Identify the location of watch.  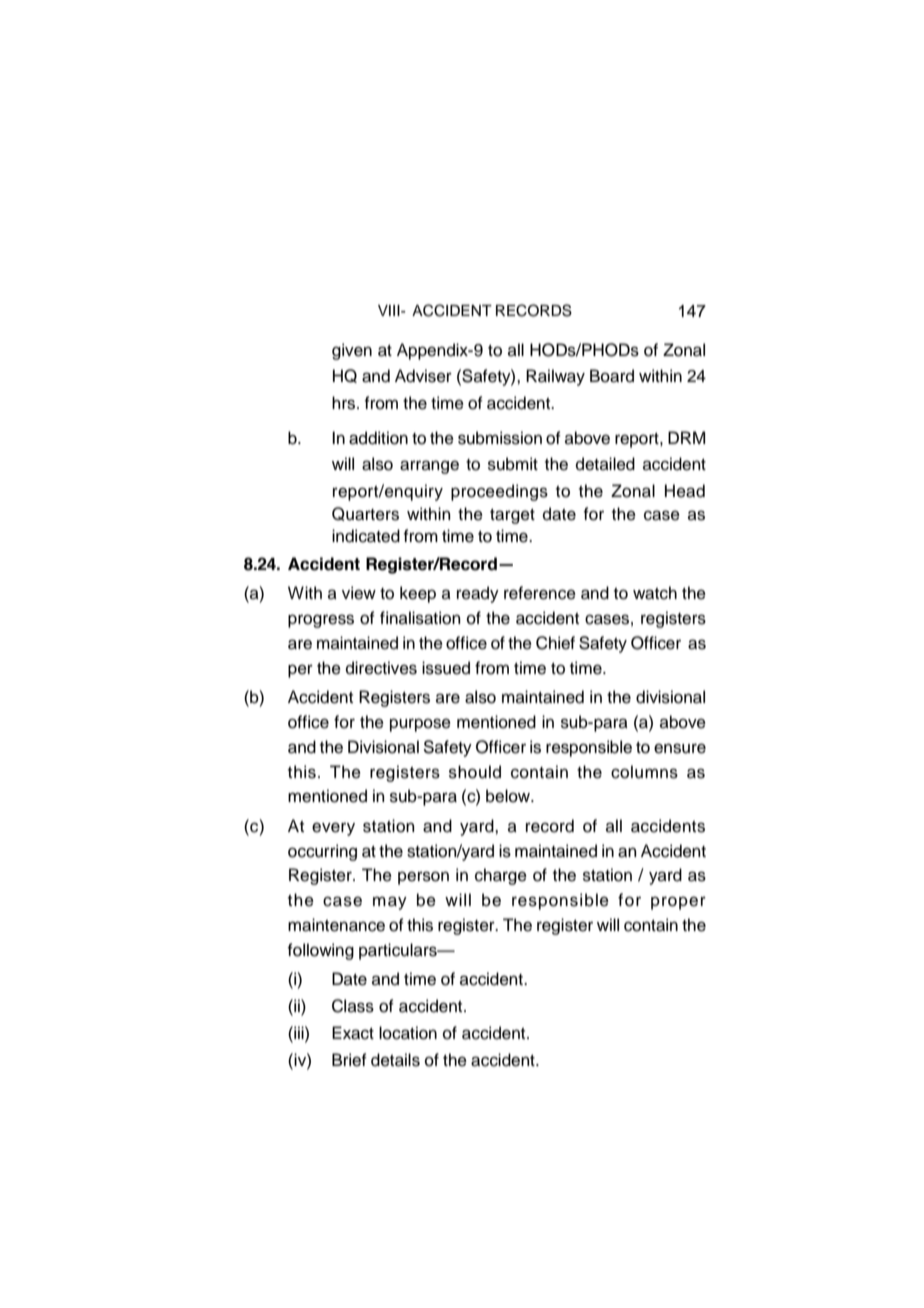
(655, 593).
